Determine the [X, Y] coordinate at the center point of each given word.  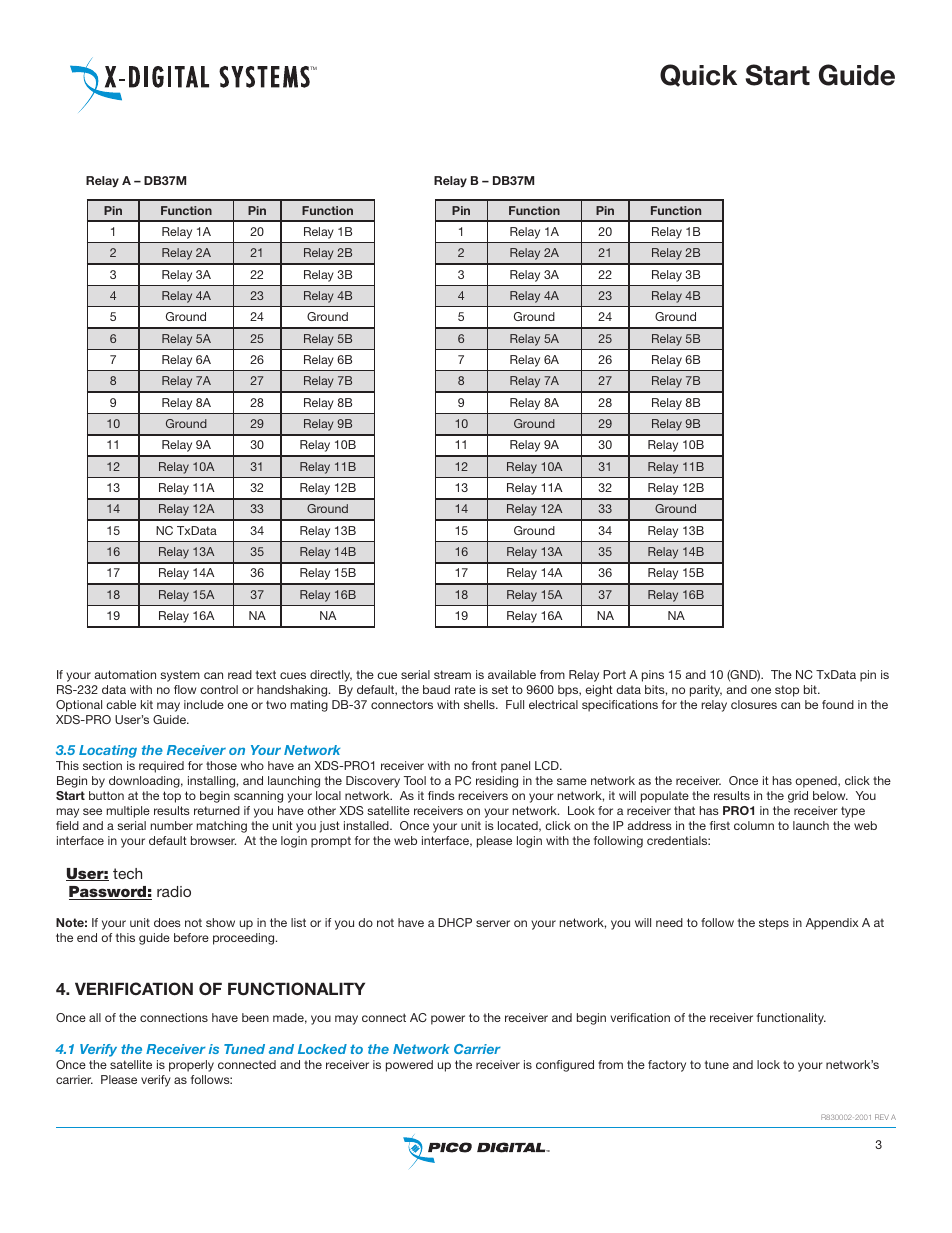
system [180, 676]
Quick [698, 75]
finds [441, 795]
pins [653, 676]
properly [191, 1066]
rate [465, 689]
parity [706, 691]
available [512, 674]
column [754, 825]
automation [125, 674]
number [172, 825]
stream [452, 674]
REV [882, 1117]
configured [565, 1066]
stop [787, 691]
